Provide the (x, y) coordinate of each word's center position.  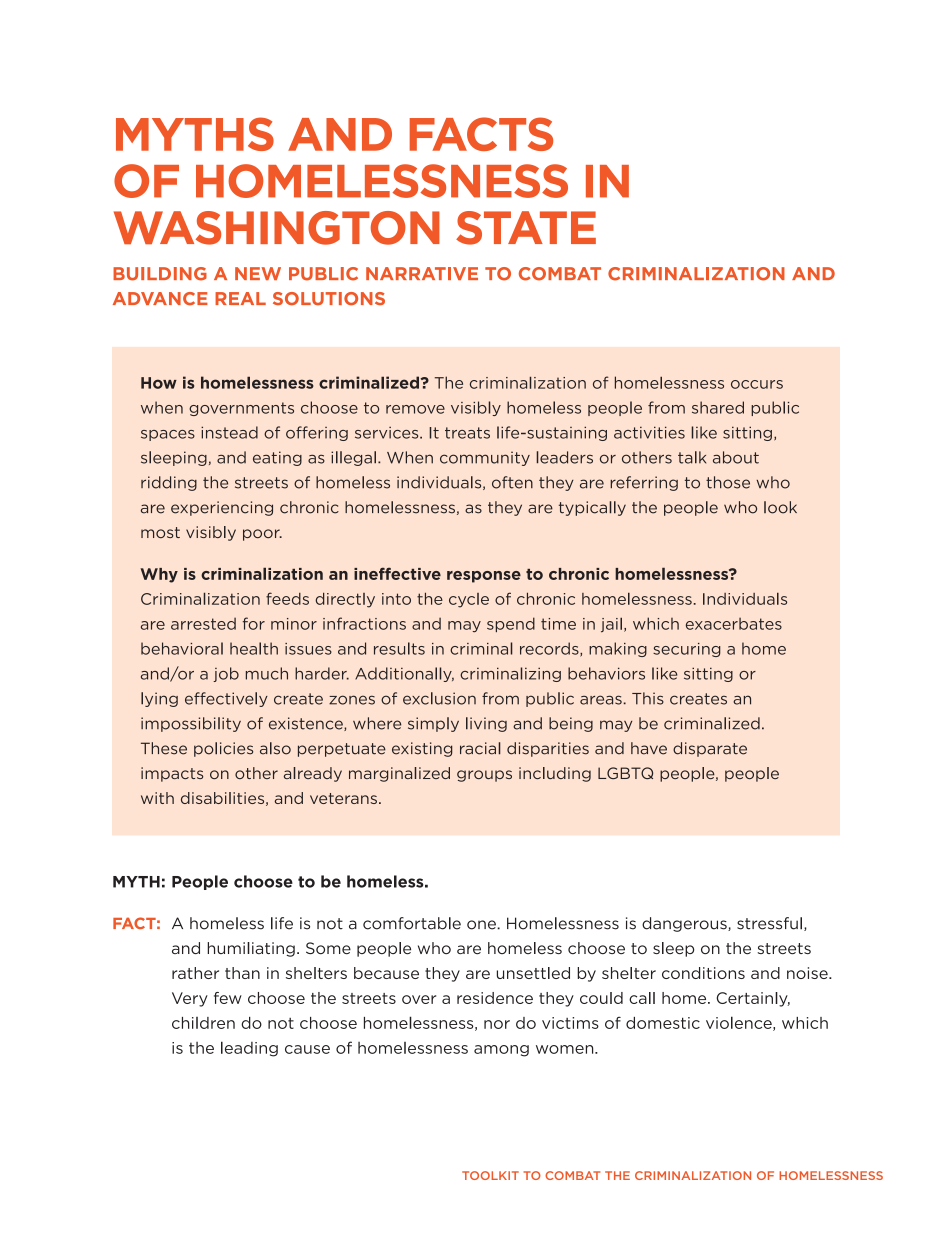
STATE (526, 228)
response (484, 577)
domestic (663, 1023)
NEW (258, 273)
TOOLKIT (490, 1175)
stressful (769, 923)
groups (484, 776)
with (157, 798)
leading (249, 1049)
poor (262, 535)
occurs (757, 384)
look (780, 507)
